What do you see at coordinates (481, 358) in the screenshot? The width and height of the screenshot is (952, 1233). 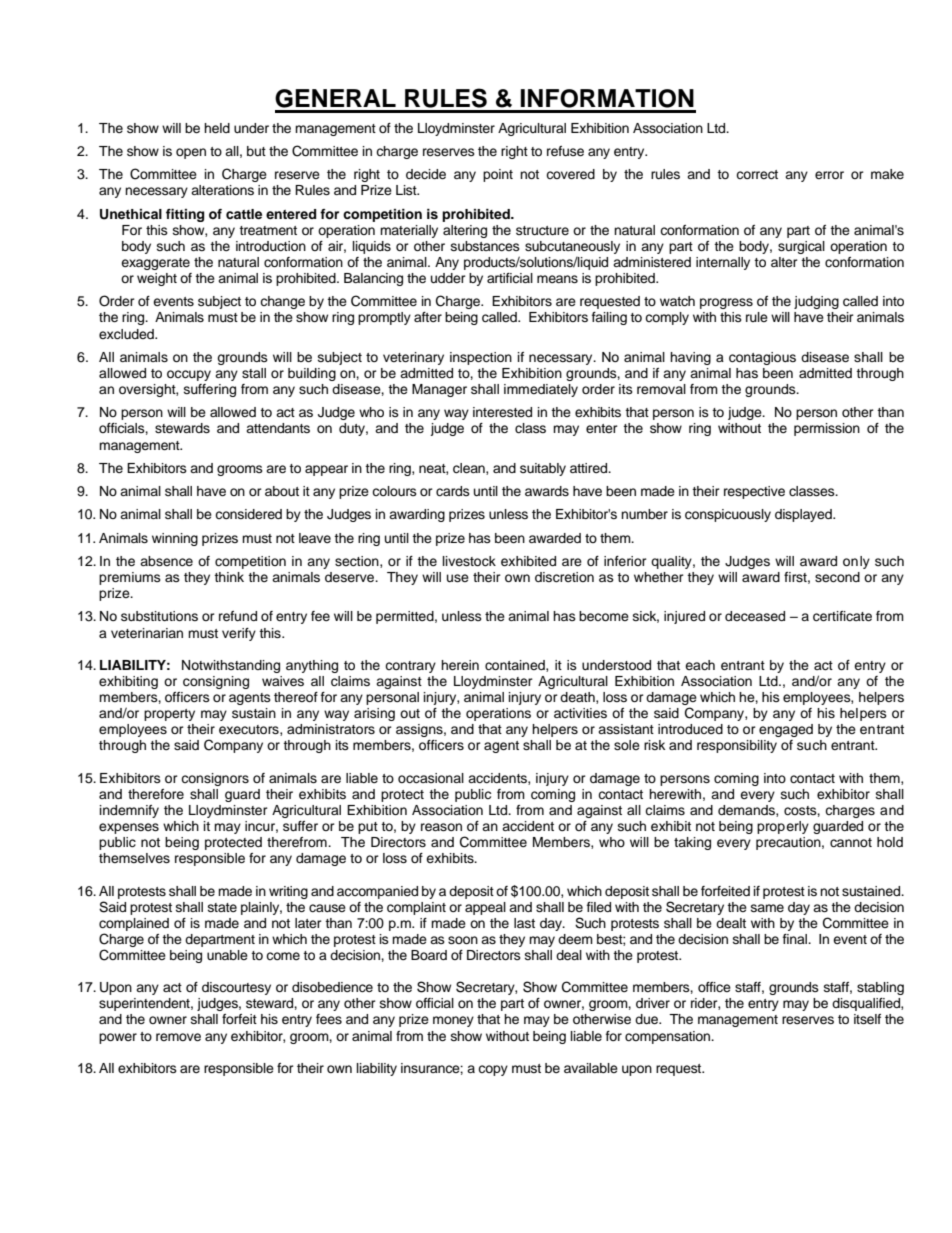 I see `inspection` at bounding box center [481, 358].
